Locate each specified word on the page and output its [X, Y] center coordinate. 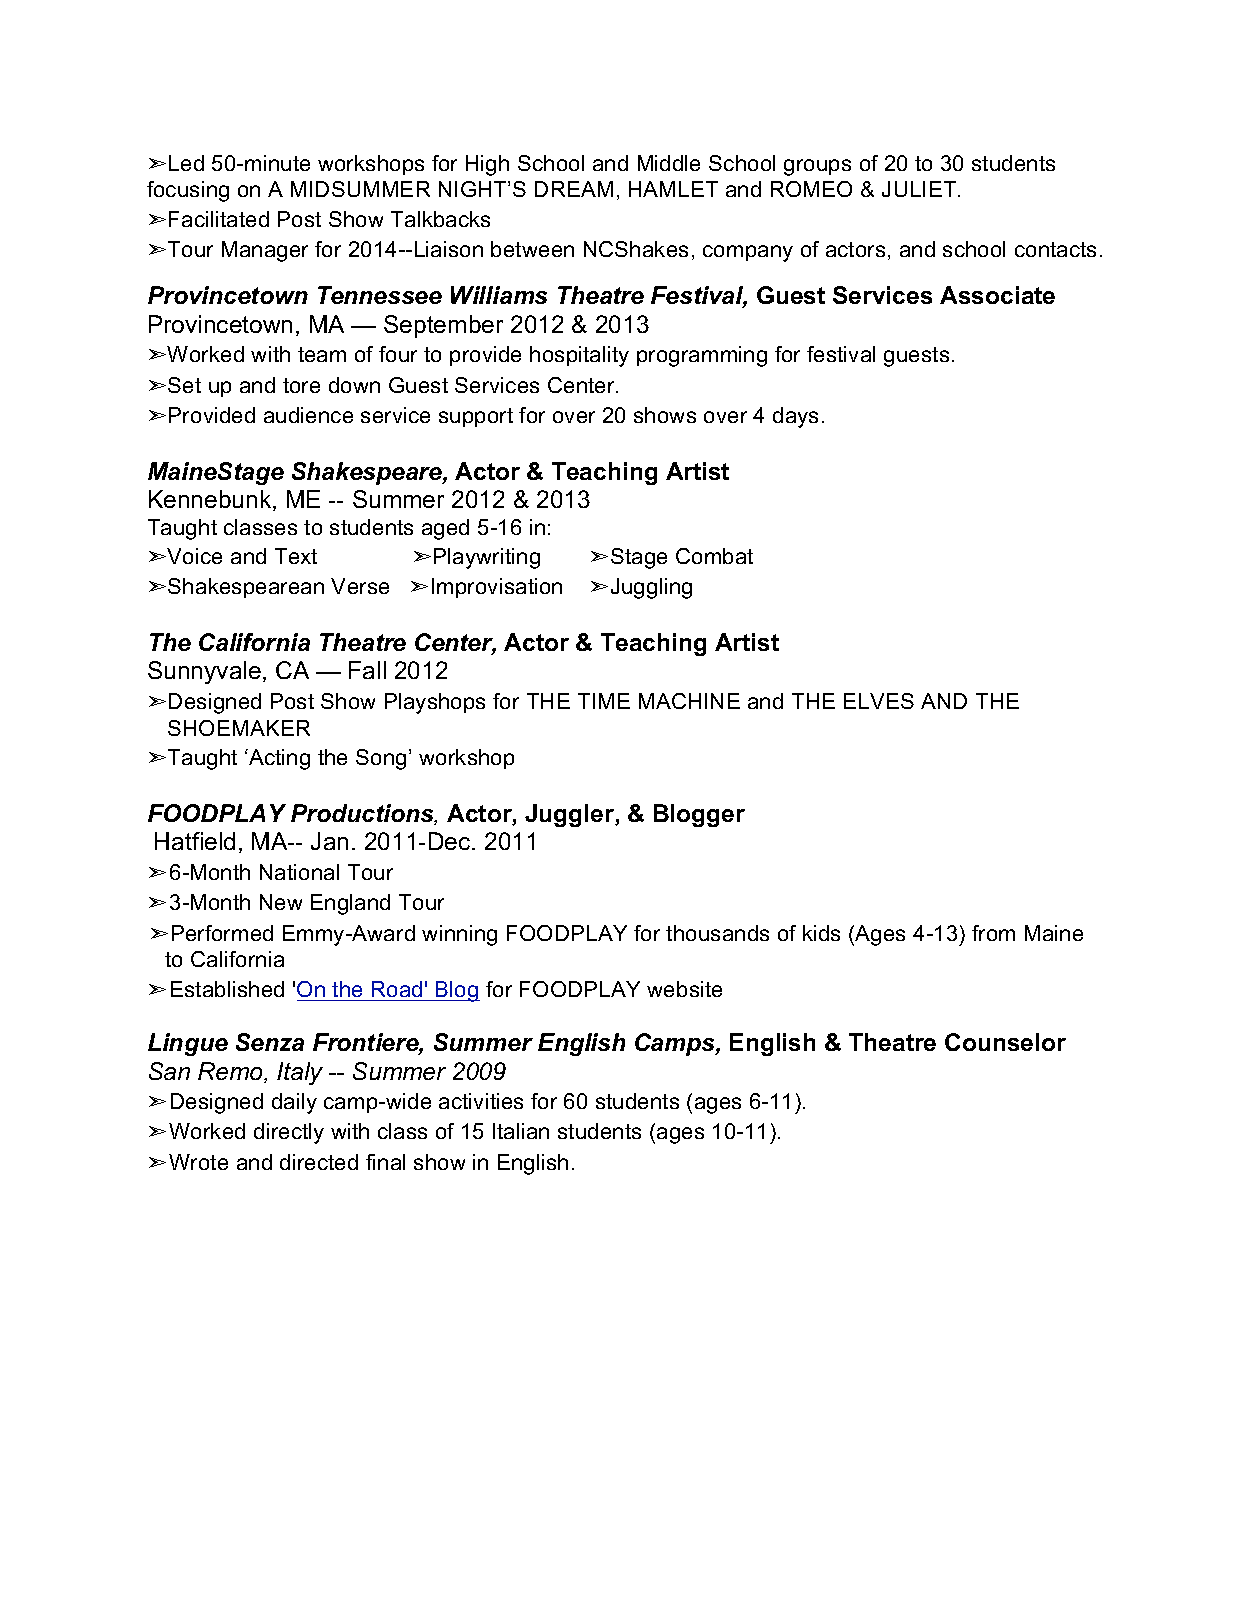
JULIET [920, 189]
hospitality [579, 356]
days [795, 417]
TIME [604, 701]
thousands [717, 933]
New [281, 902]
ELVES [879, 701]
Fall [367, 670]
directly [289, 1133]
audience [308, 415]
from [993, 933]
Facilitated [219, 219]
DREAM [574, 189]
